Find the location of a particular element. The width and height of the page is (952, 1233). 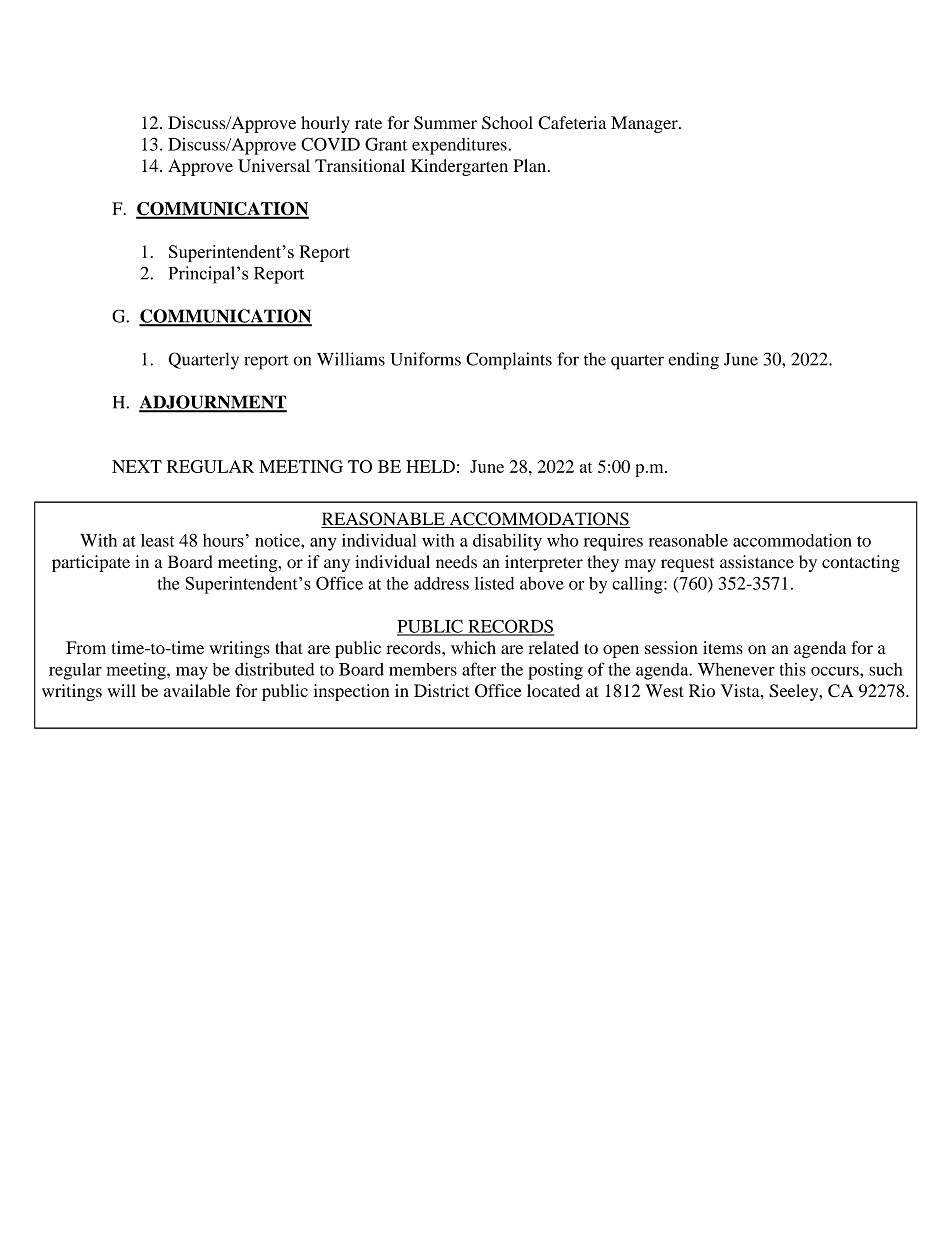

after is located at coordinates (479, 669).
